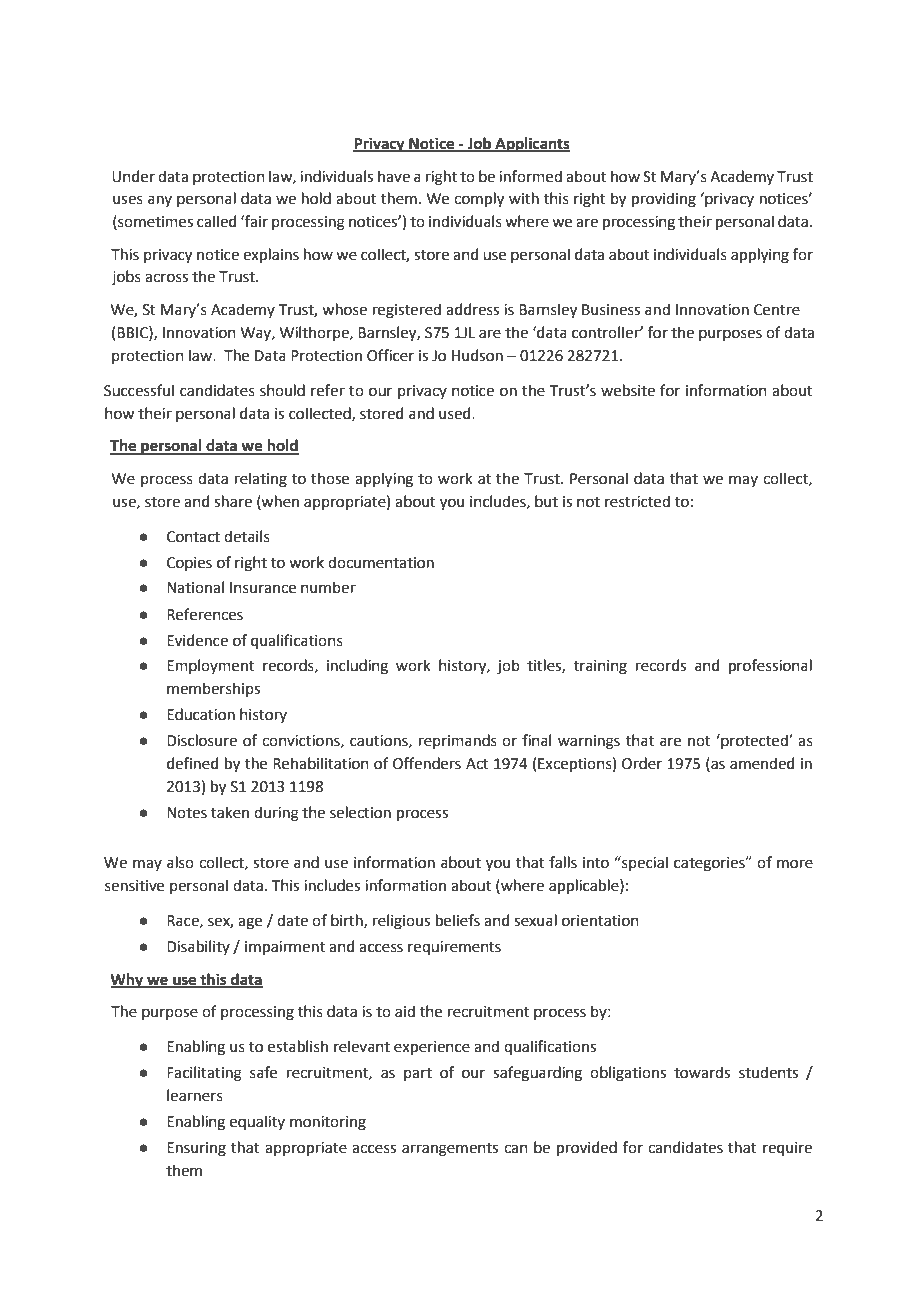 This page has height=1308, width=924. Describe the element at coordinates (233, 501) in the page. I see `share` at that location.
